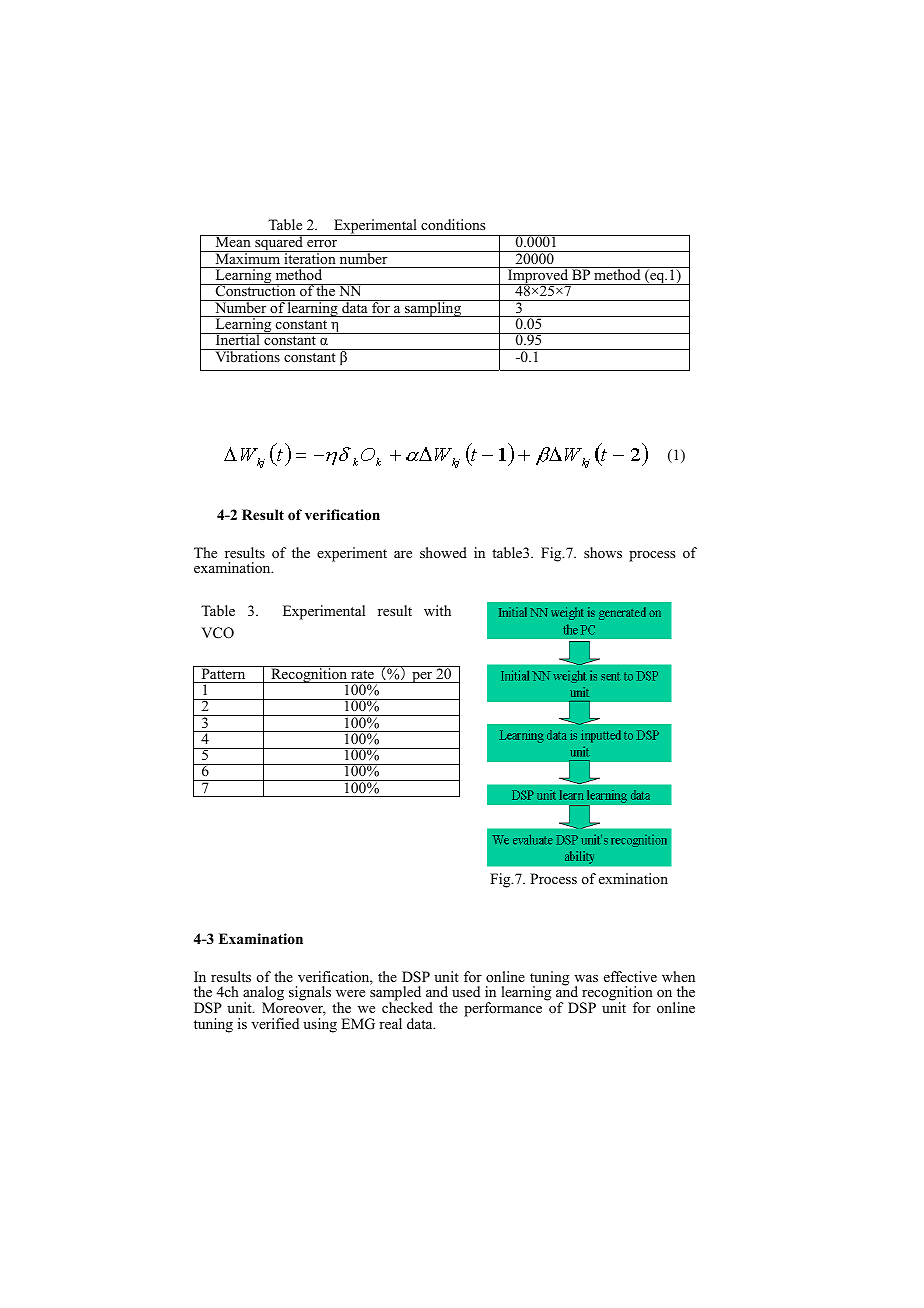 The width and height of the screenshot is (924, 1308). What do you see at coordinates (630, 976) in the screenshot?
I see `effective` at bounding box center [630, 976].
